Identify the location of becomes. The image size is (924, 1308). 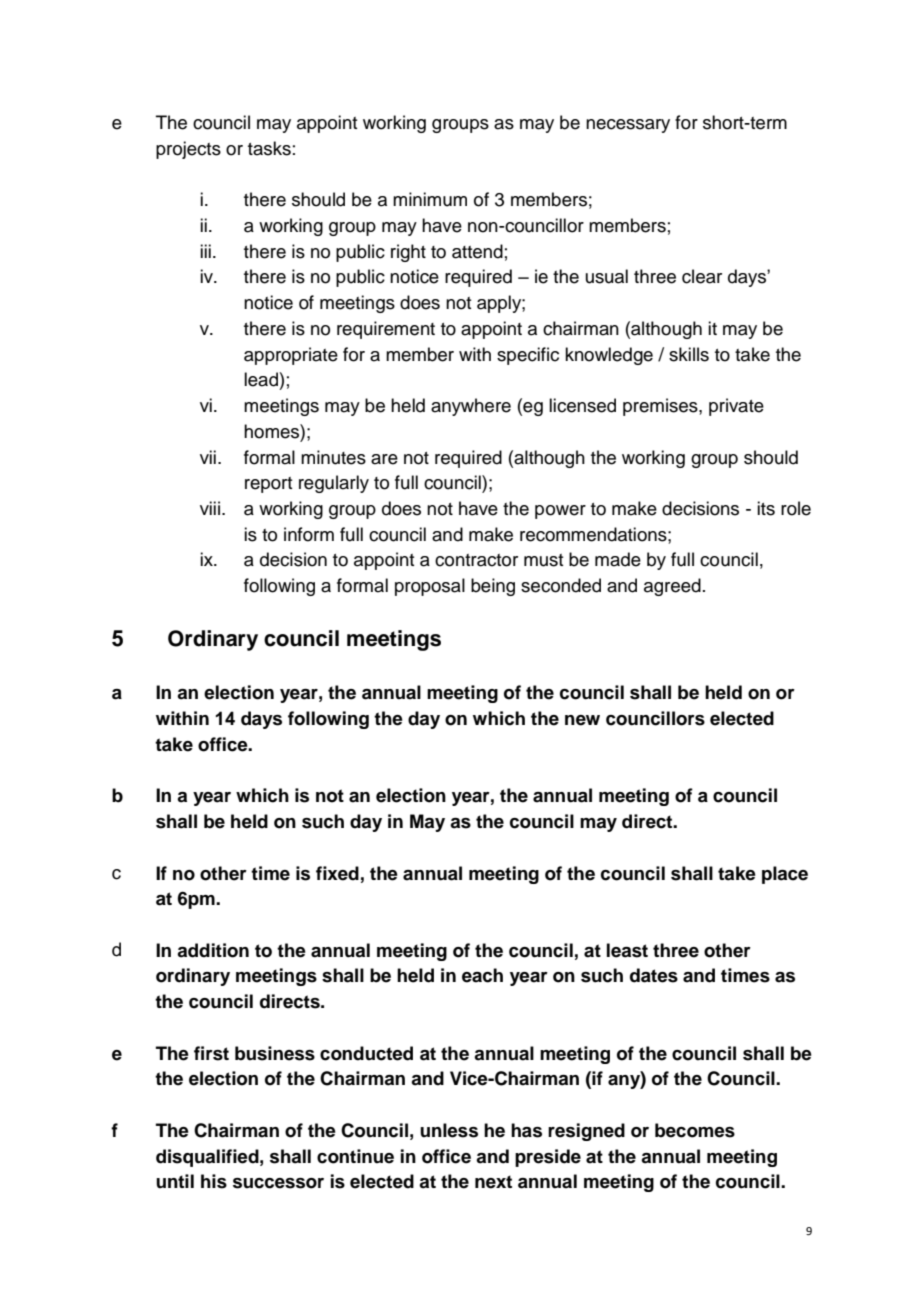
(695, 1130).
